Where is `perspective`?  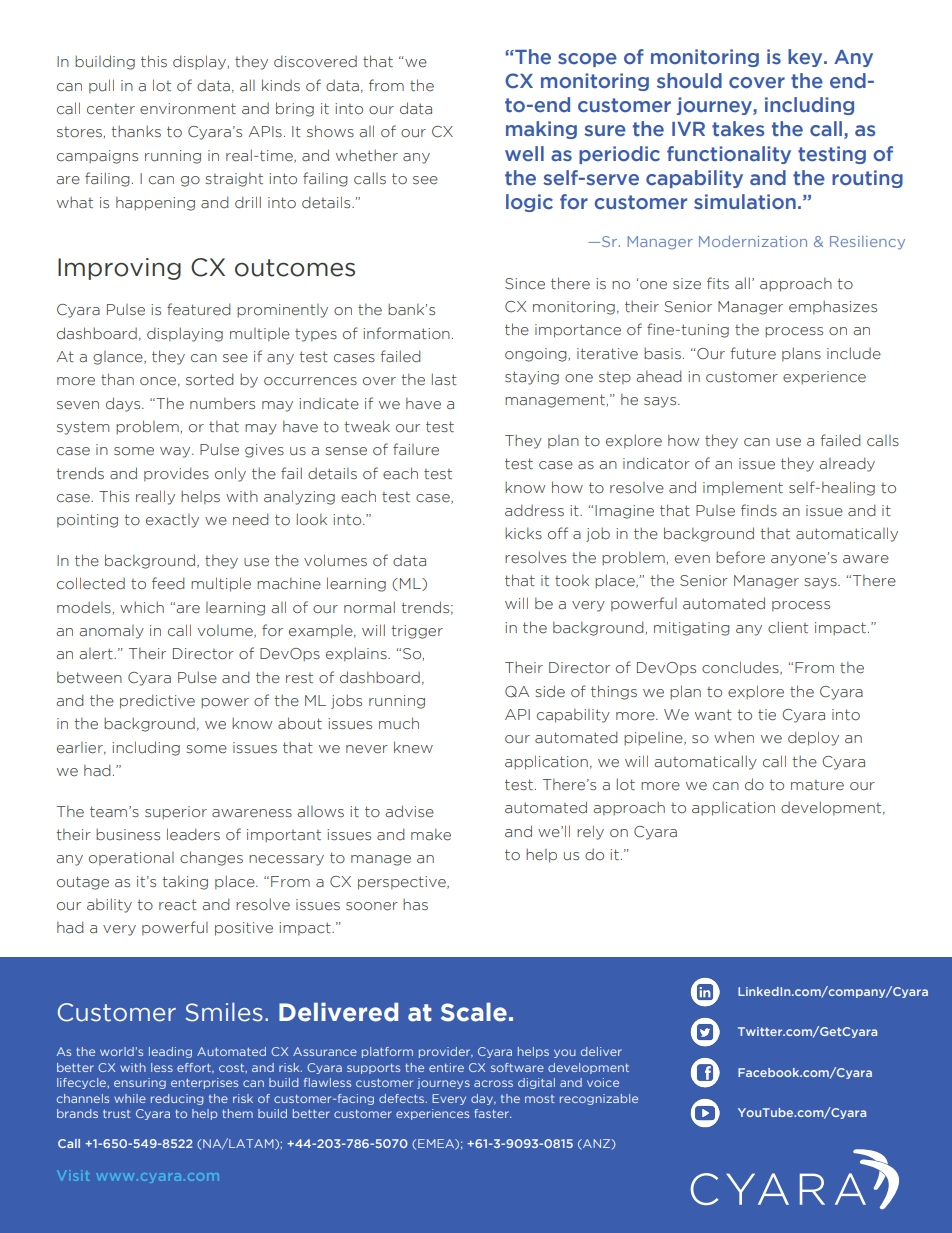 perspective is located at coordinates (403, 883).
